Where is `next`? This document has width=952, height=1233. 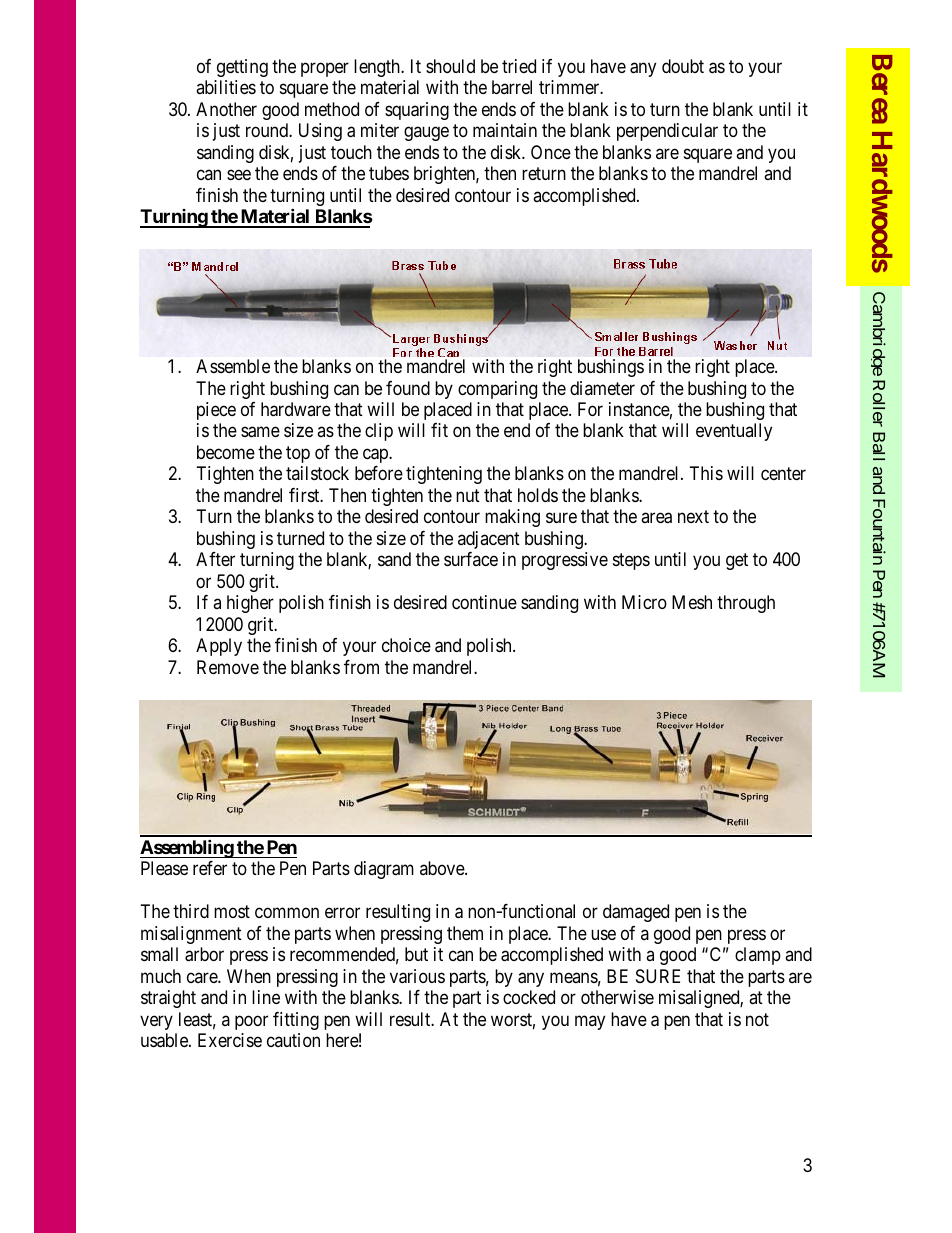
next is located at coordinates (693, 517).
